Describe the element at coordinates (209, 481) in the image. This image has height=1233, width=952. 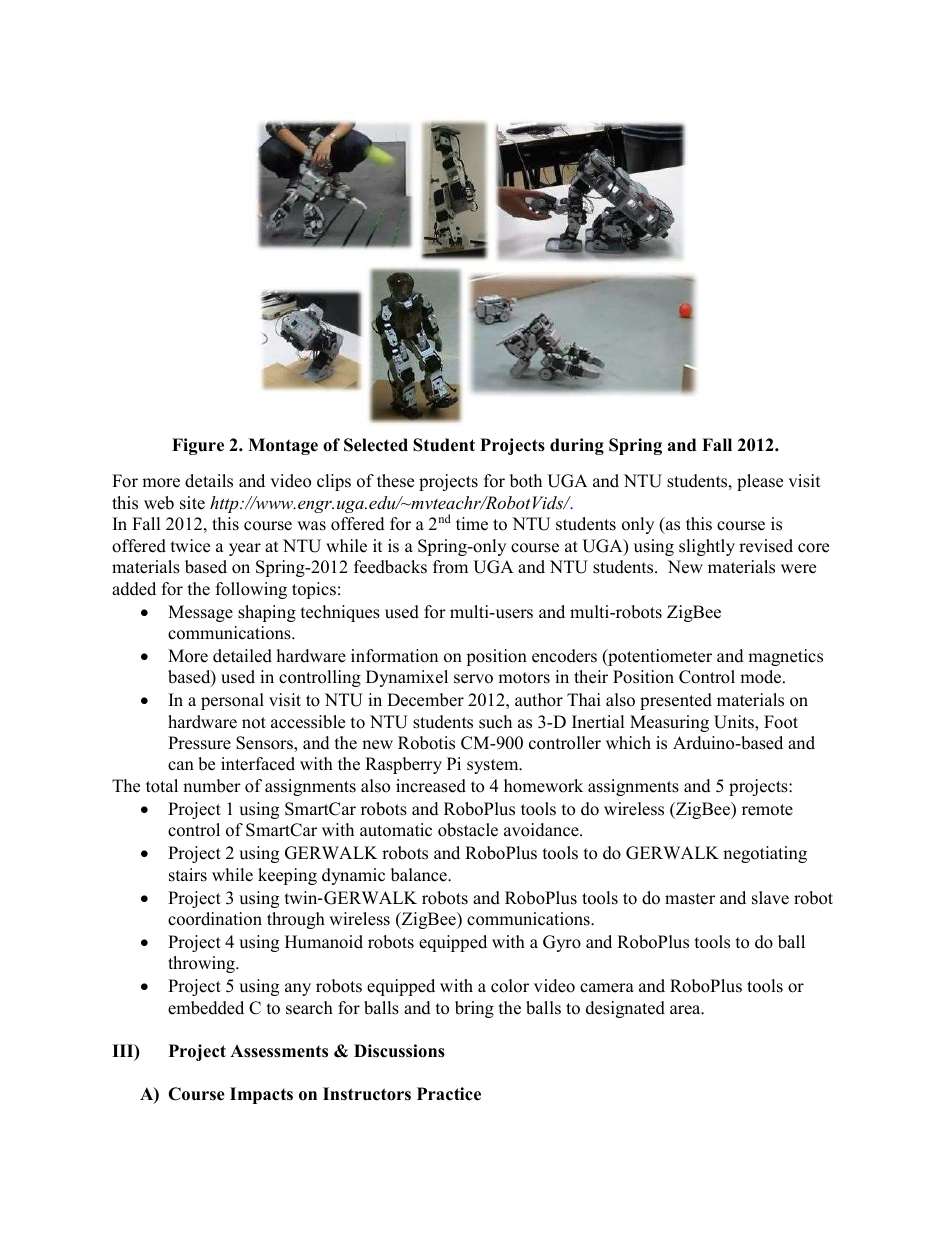
I see `details` at that location.
